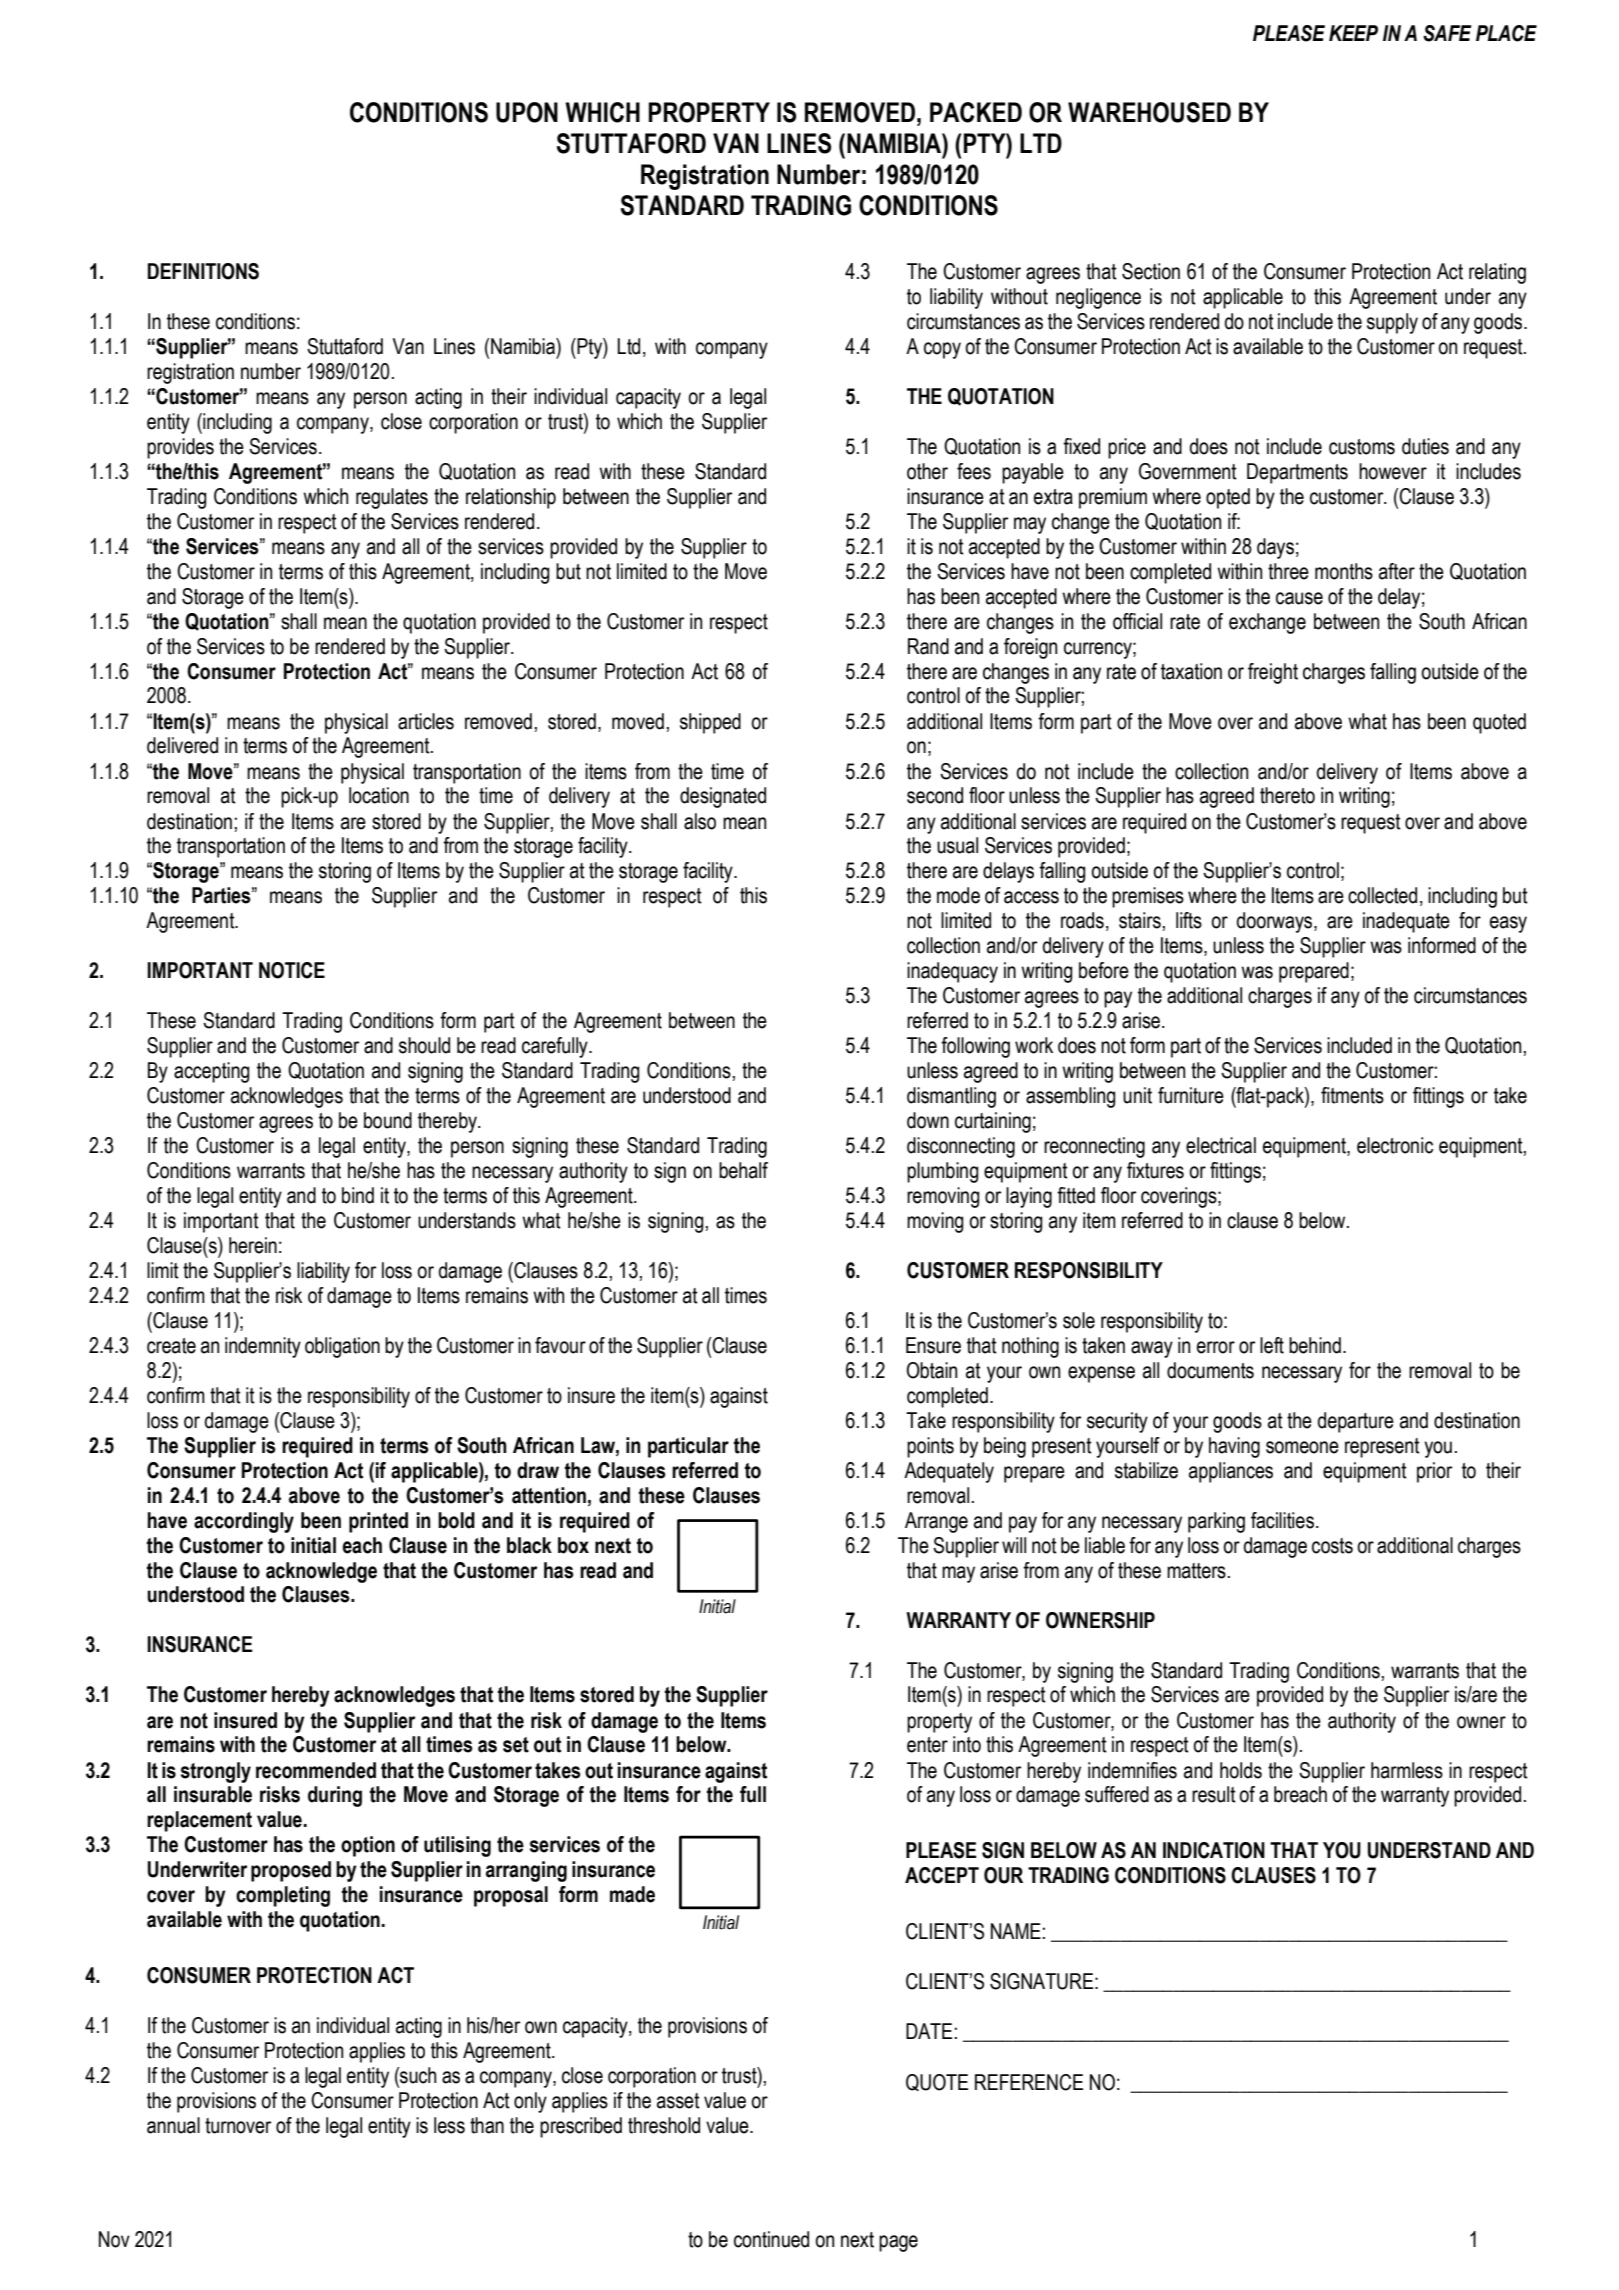 Image resolution: width=1619 pixels, height=2290 pixels. I want to click on NOTICE, so click(292, 970).
